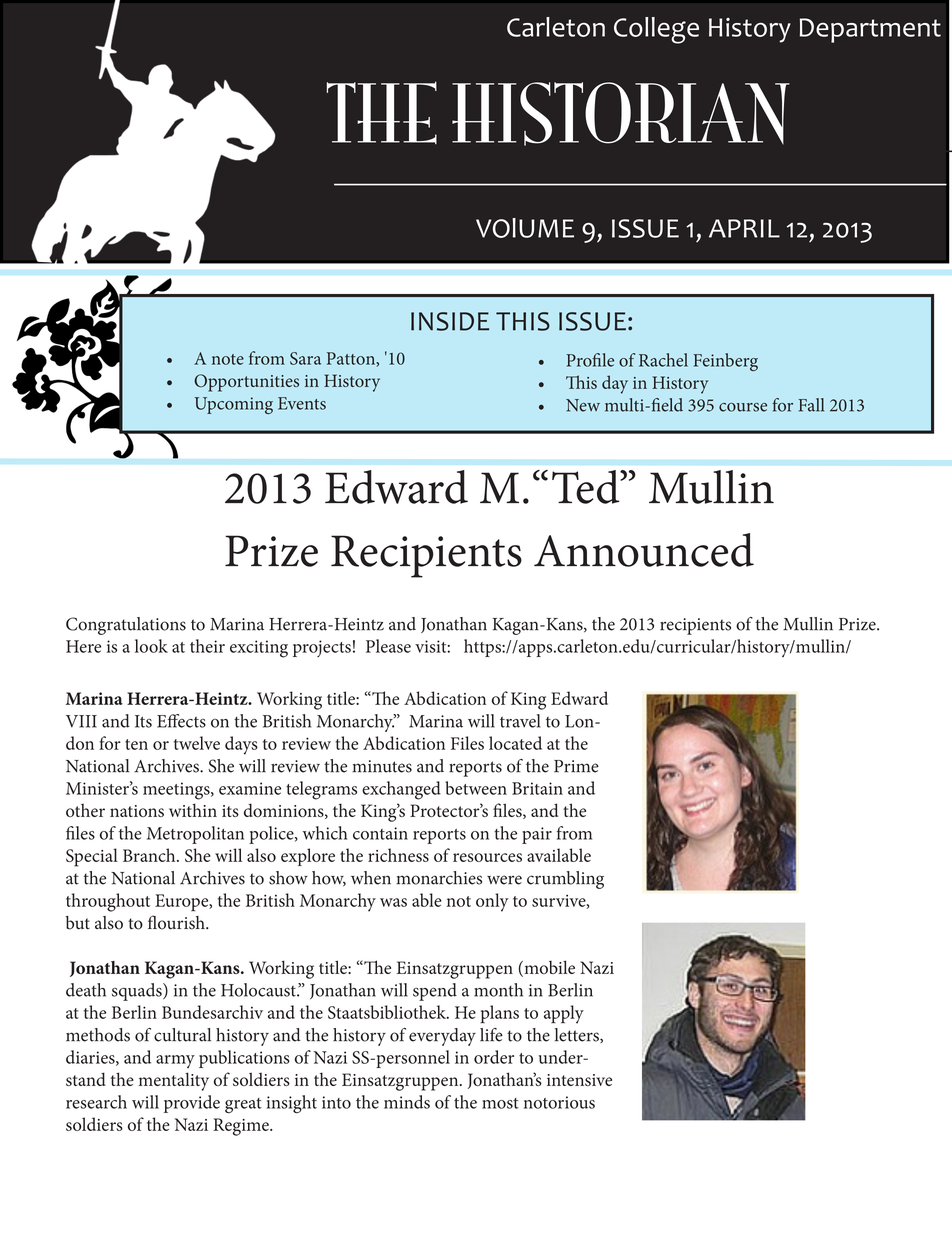 This screenshot has width=952, height=1233. What do you see at coordinates (579, 1080) in the screenshot?
I see `intensive` at bounding box center [579, 1080].
